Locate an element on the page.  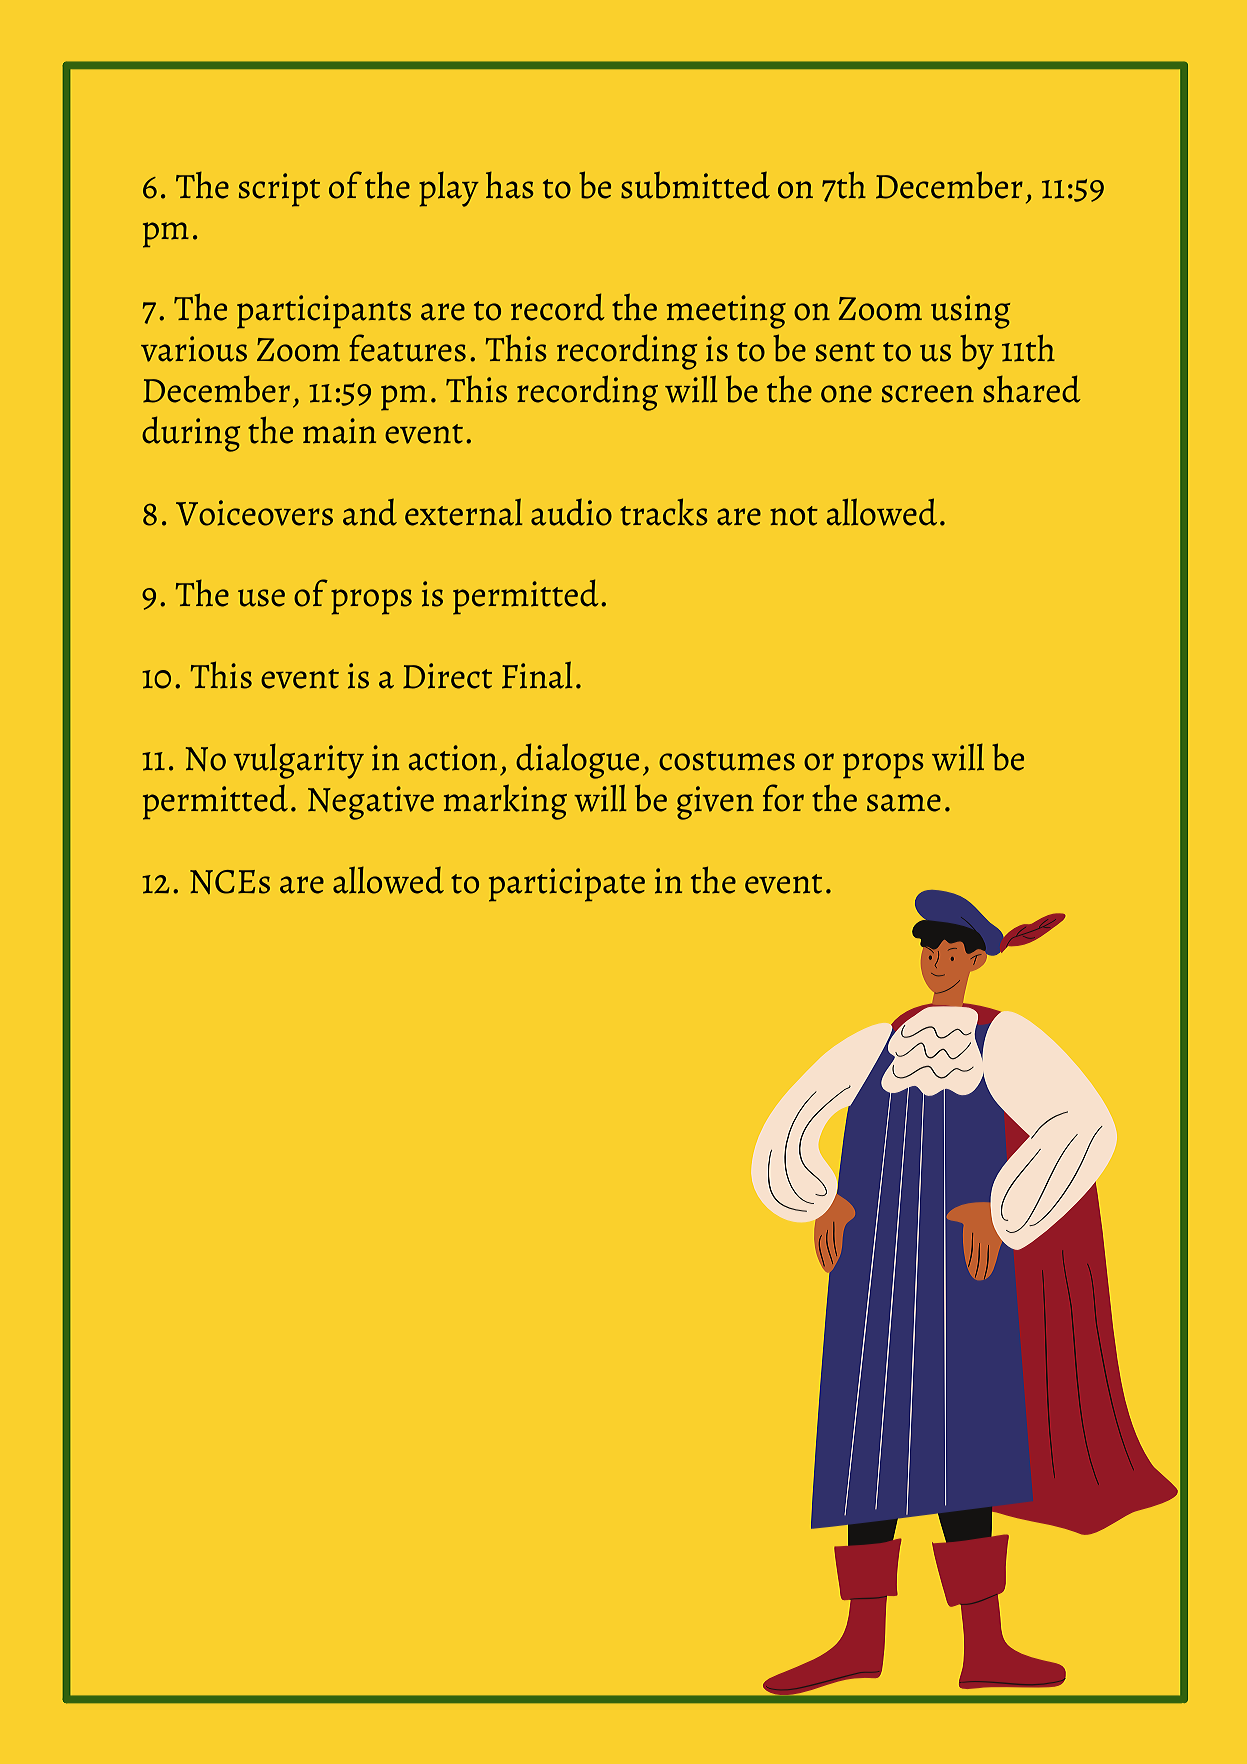
participants is located at coordinates (324, 312).
